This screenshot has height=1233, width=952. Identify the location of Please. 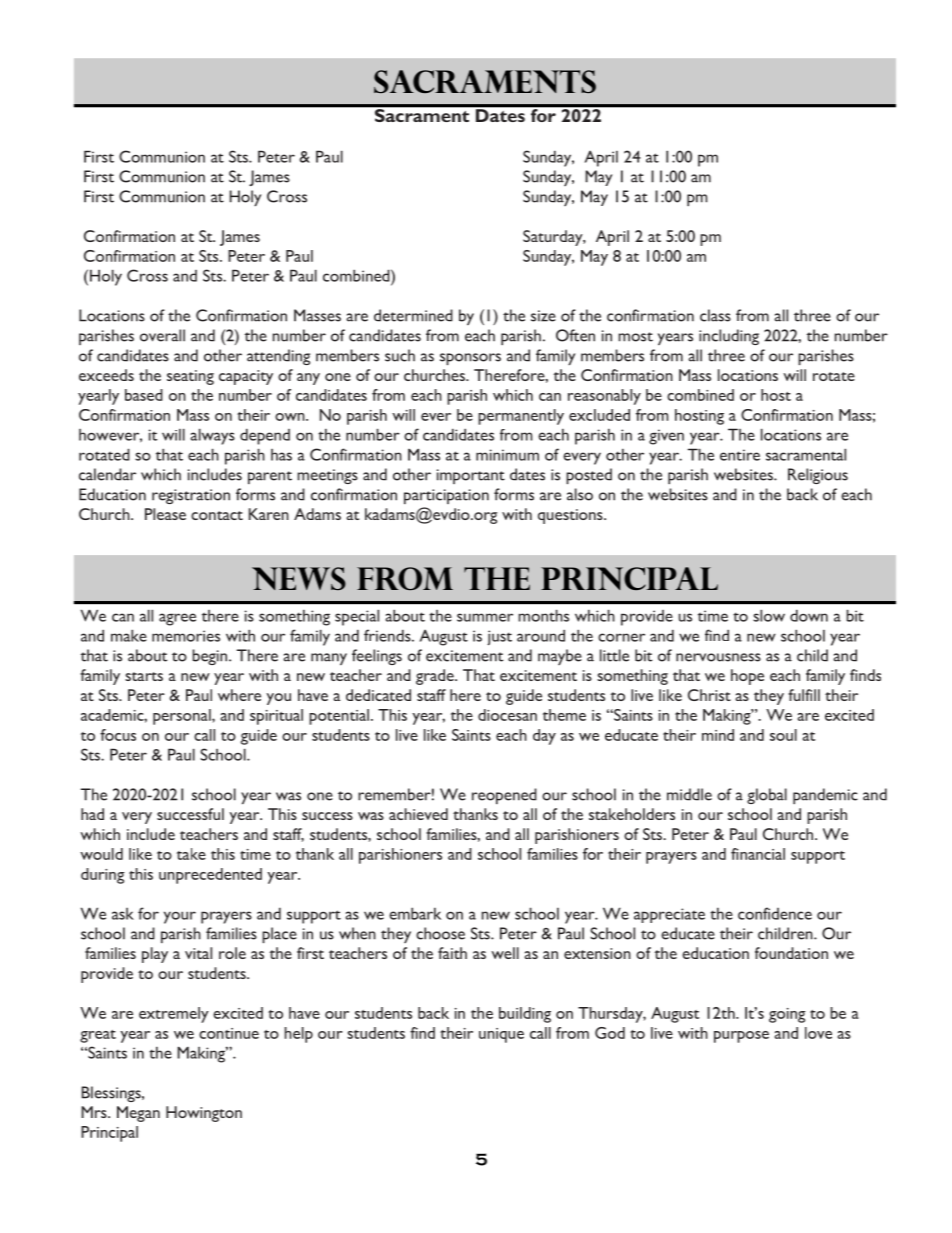
(165, 514).
